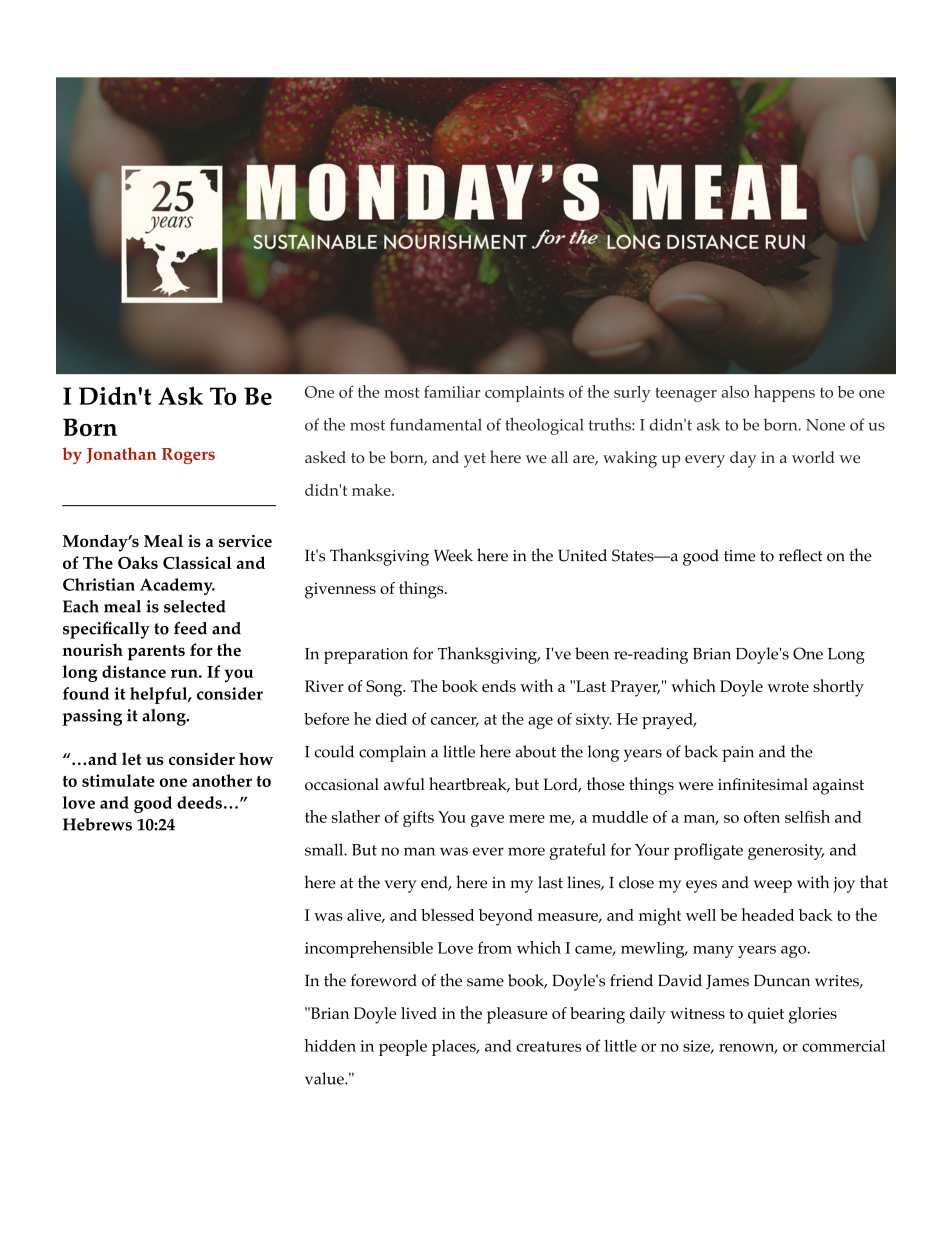 The image size is (952, 1233). Describe the element at coordinates (763, 784) in the document. I see `infinitesimal` at that location.
